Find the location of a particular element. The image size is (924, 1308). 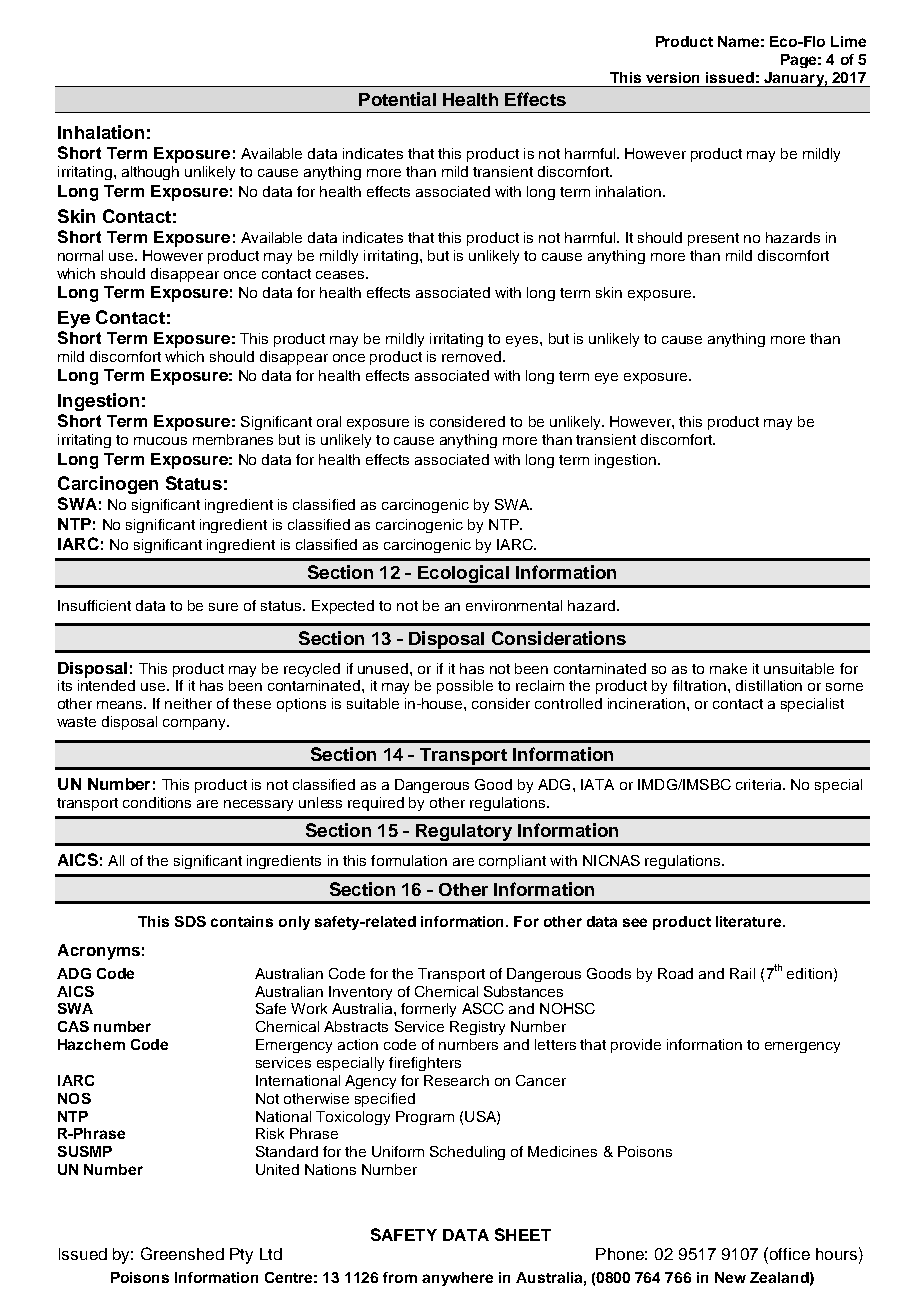

although is located at coordinates (150, 173).
